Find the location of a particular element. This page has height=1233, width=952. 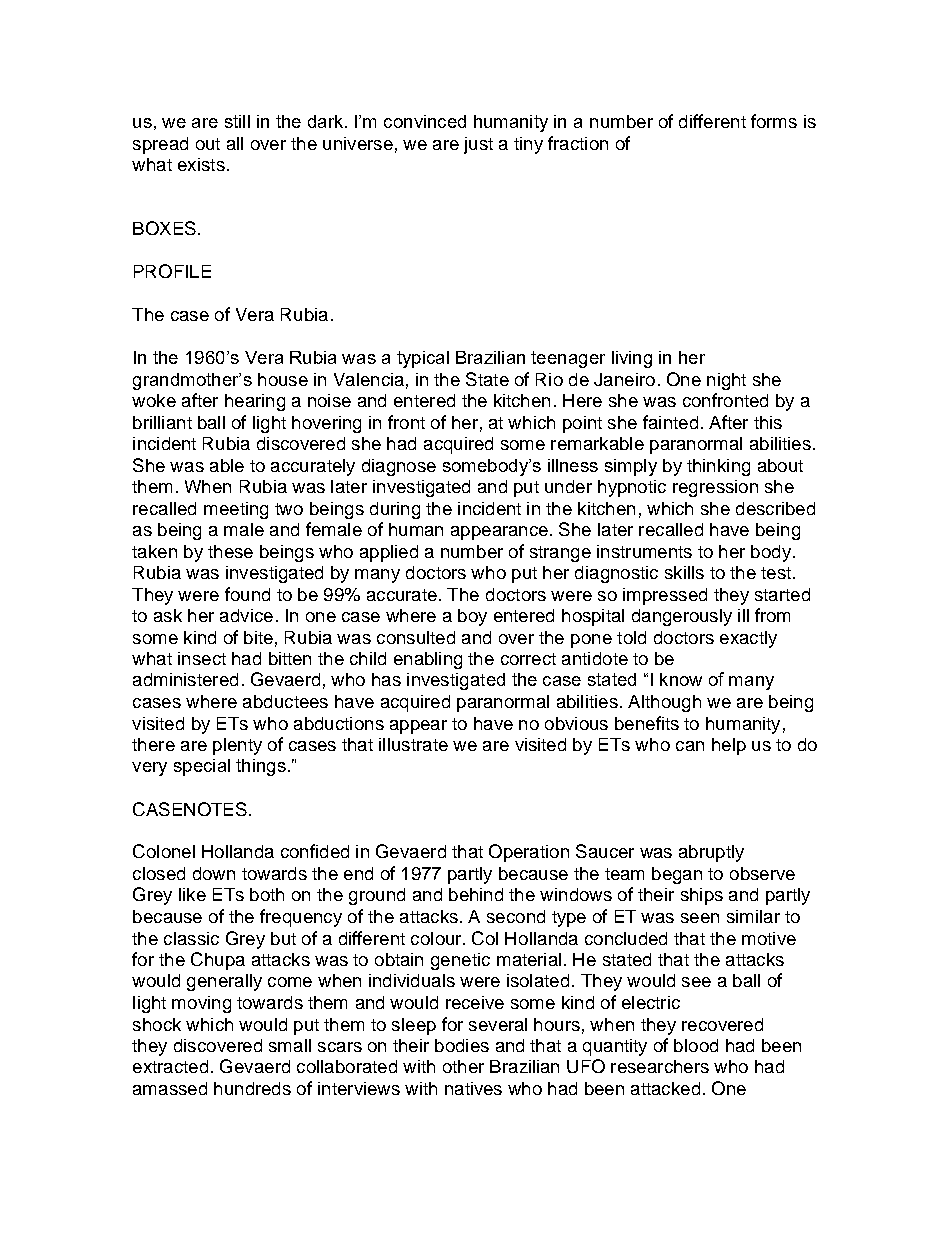

forms is located at coordinates (774, 121).
